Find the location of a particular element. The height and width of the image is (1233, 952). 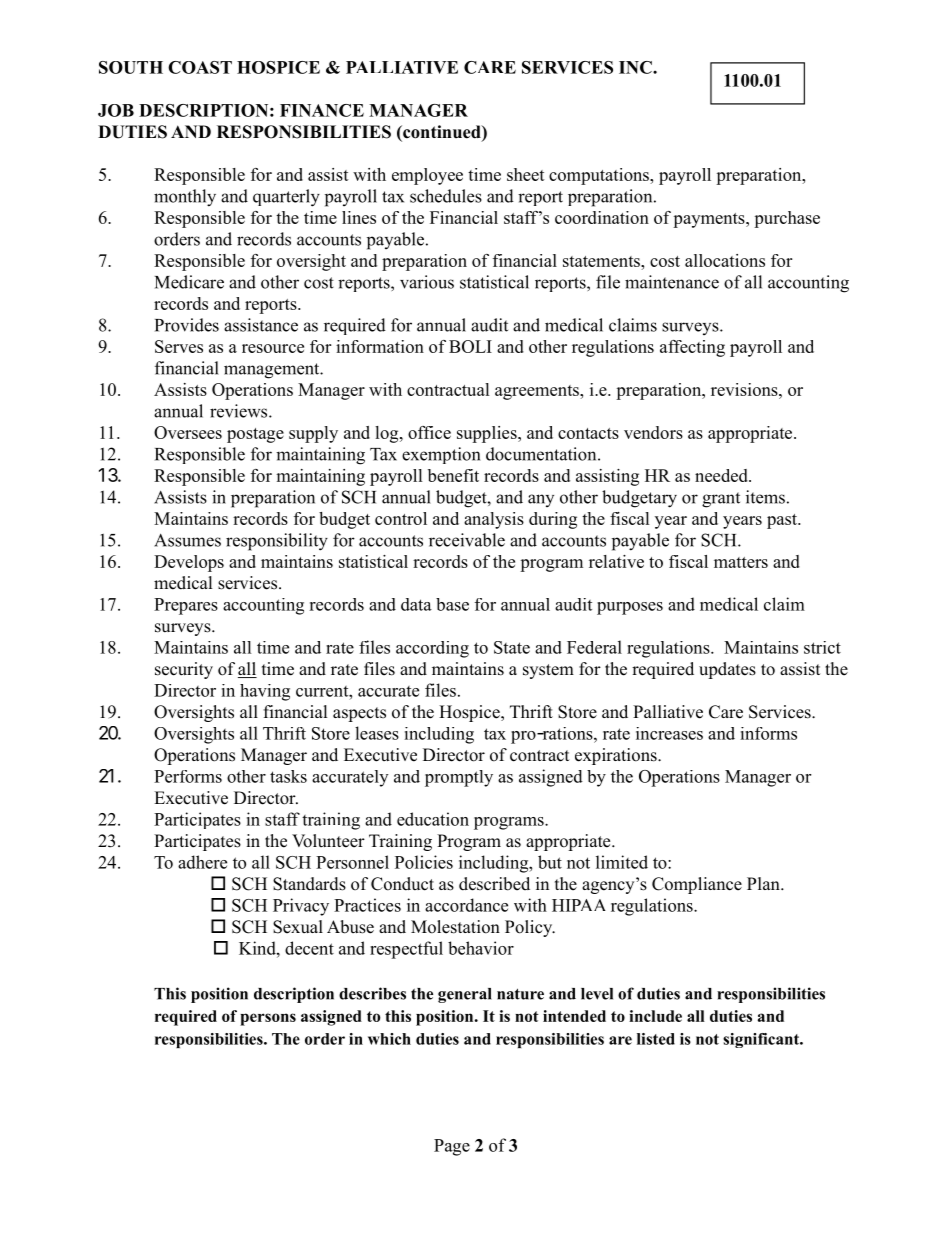

COAST is located at coordinates (200, 67).
